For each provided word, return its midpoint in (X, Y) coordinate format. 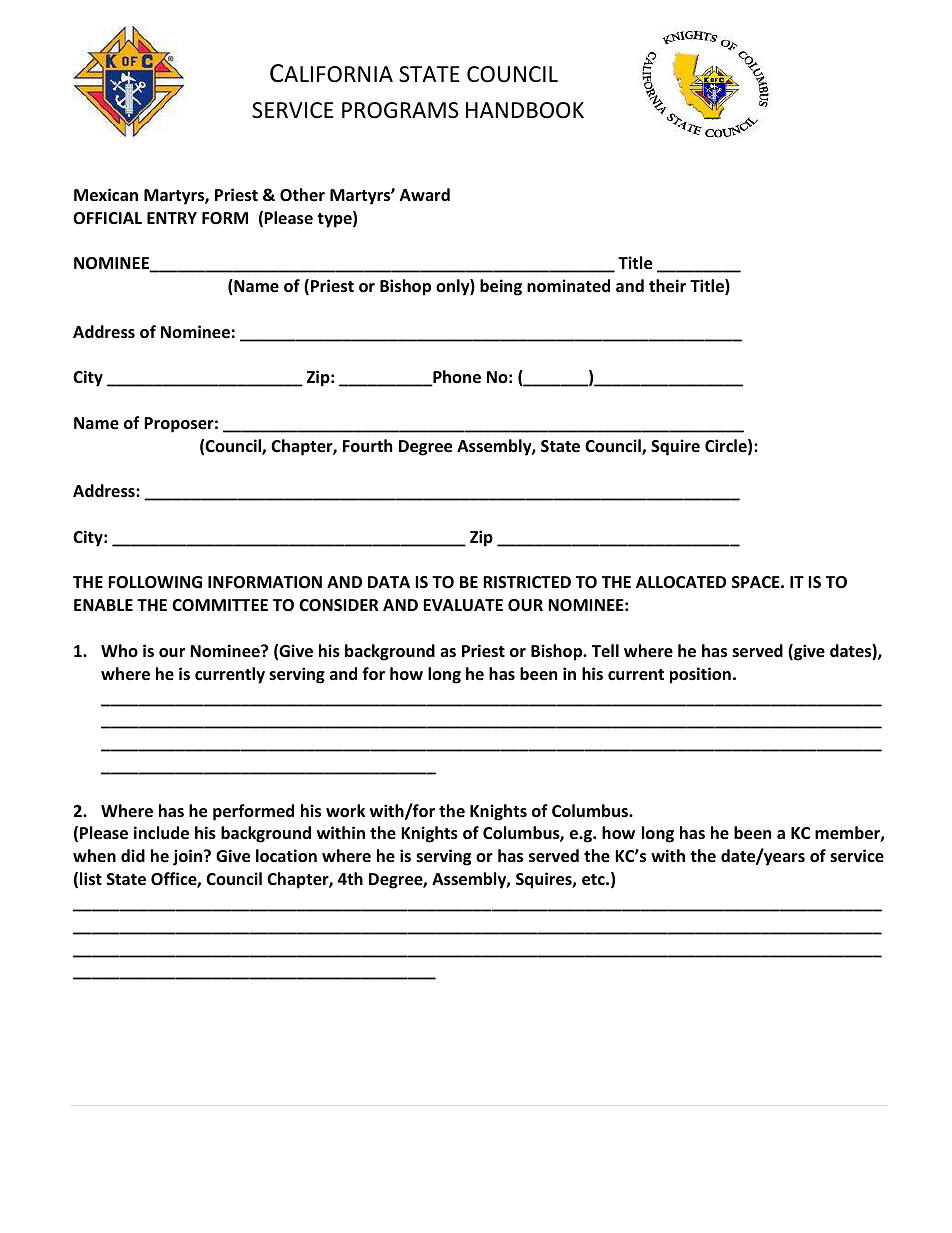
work (345, 811)
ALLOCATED (681, 582)
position (700, 675)
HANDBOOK (525, 110)
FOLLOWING (155, 582)
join (187, 857)
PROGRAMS (400, 110)
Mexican (106, 195)
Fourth (367, 446)
